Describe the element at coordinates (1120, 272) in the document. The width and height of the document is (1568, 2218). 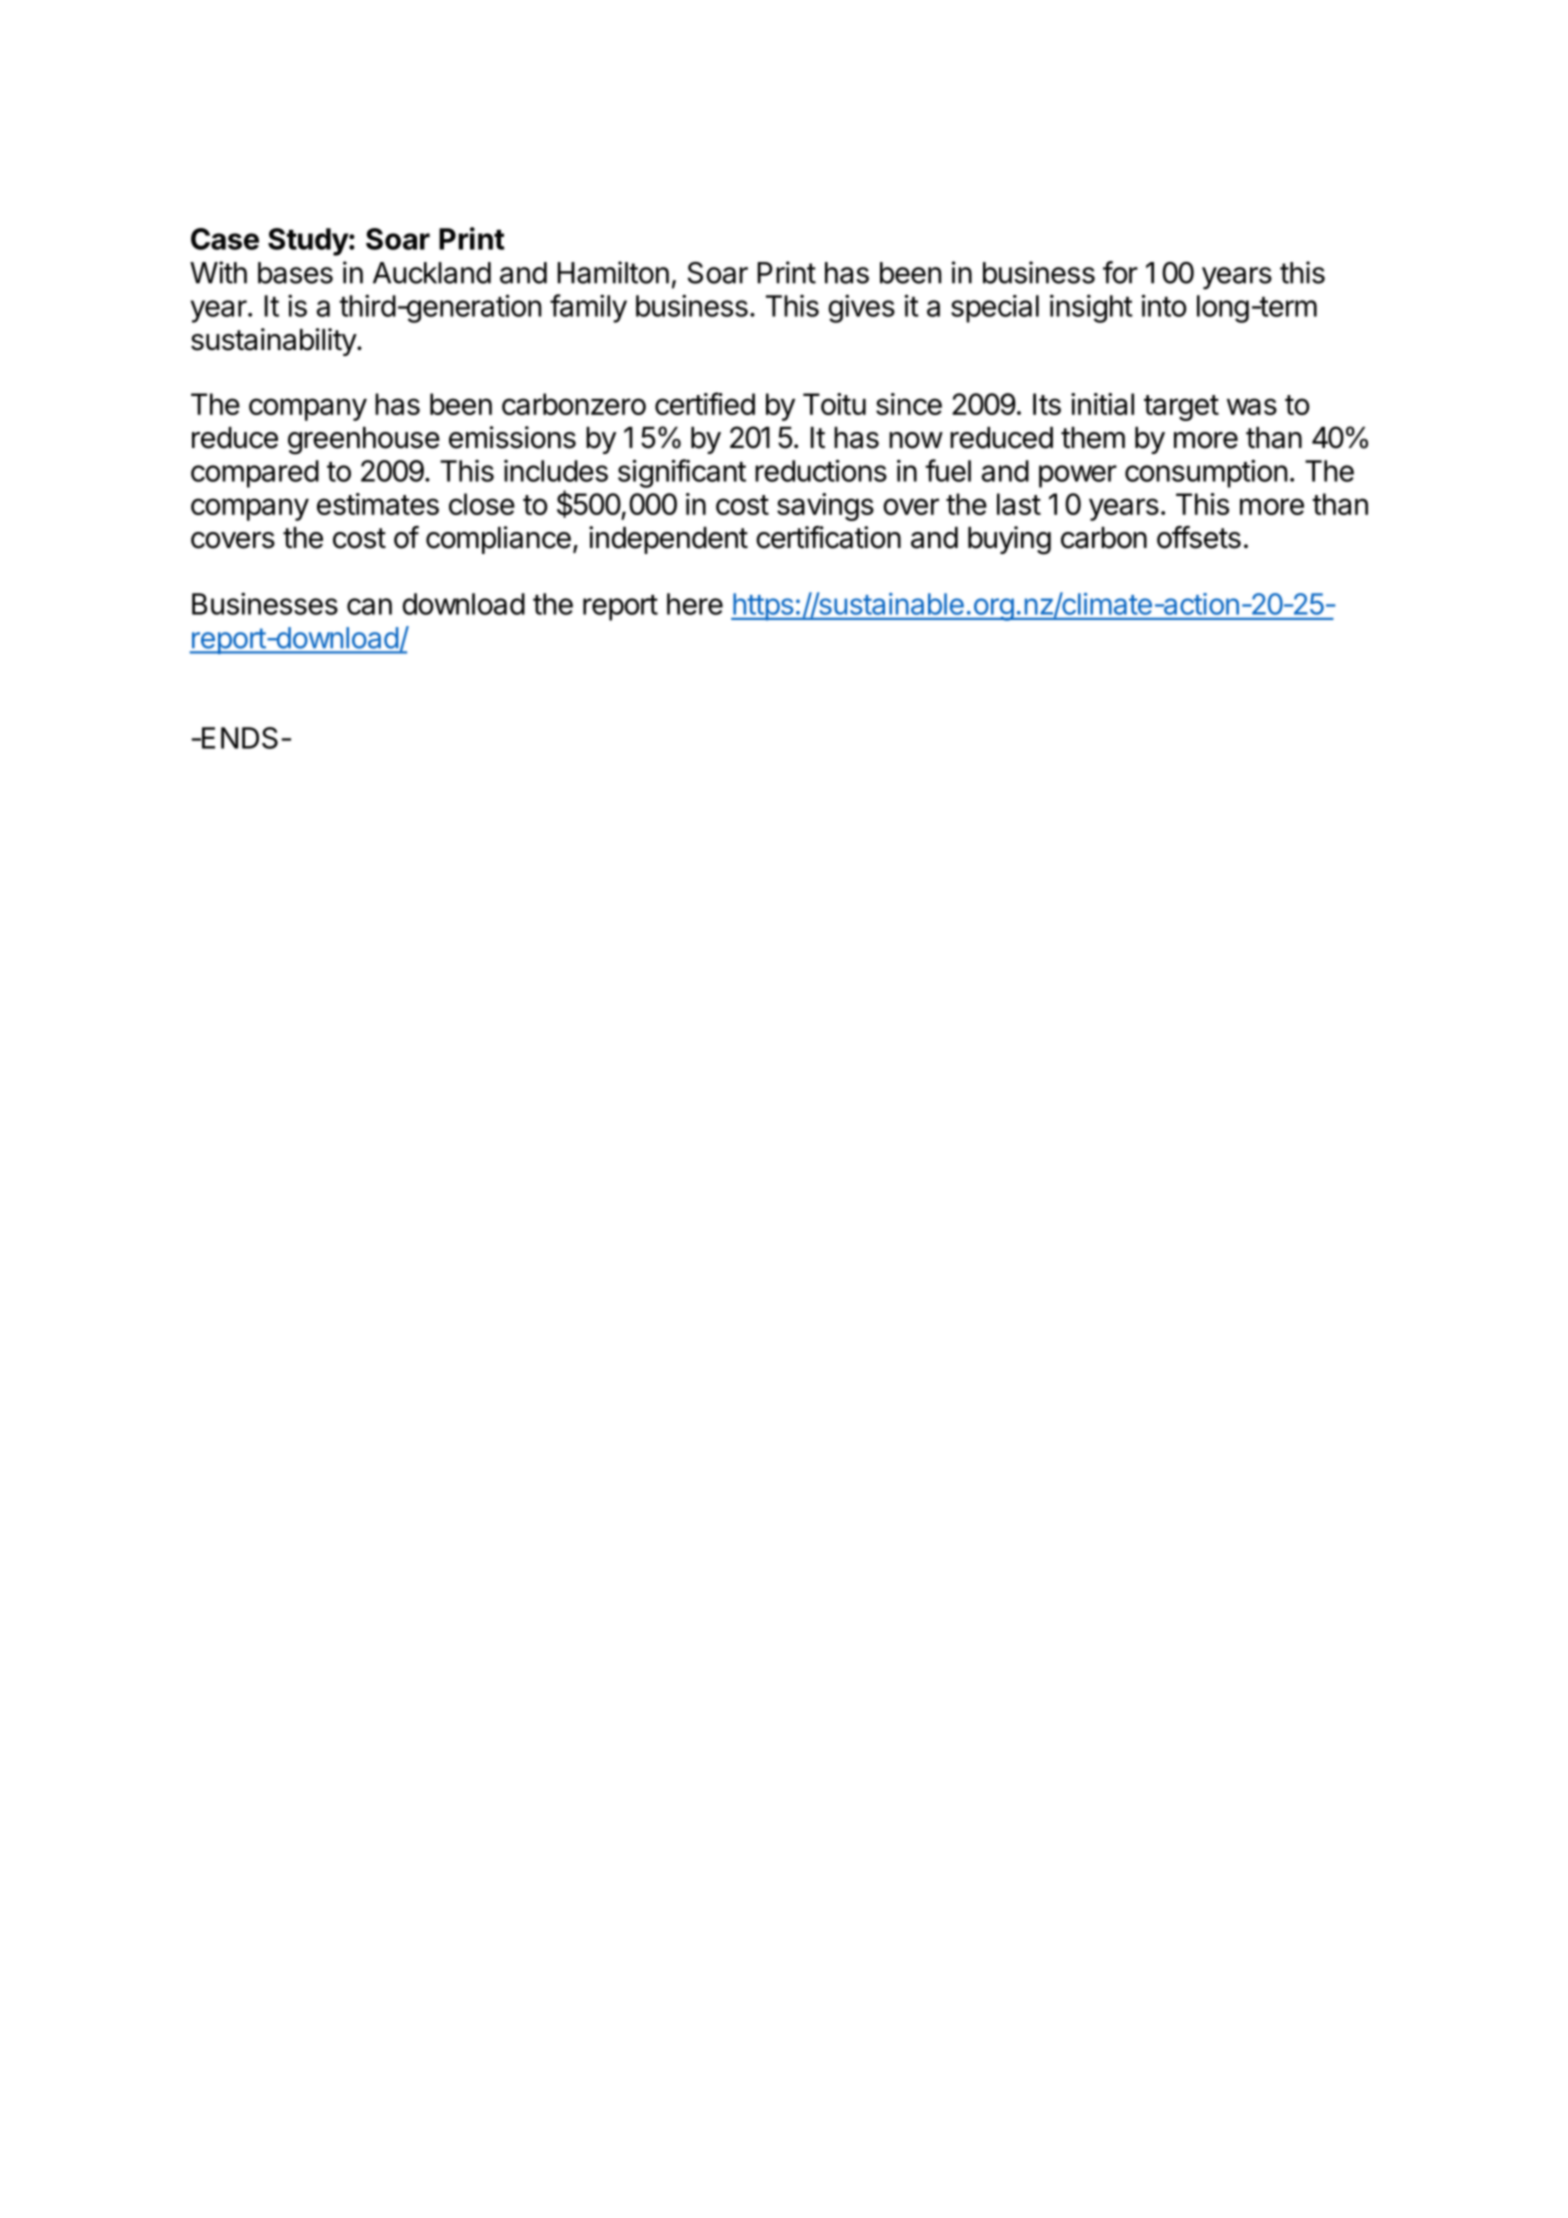
I see `for` at that location.
